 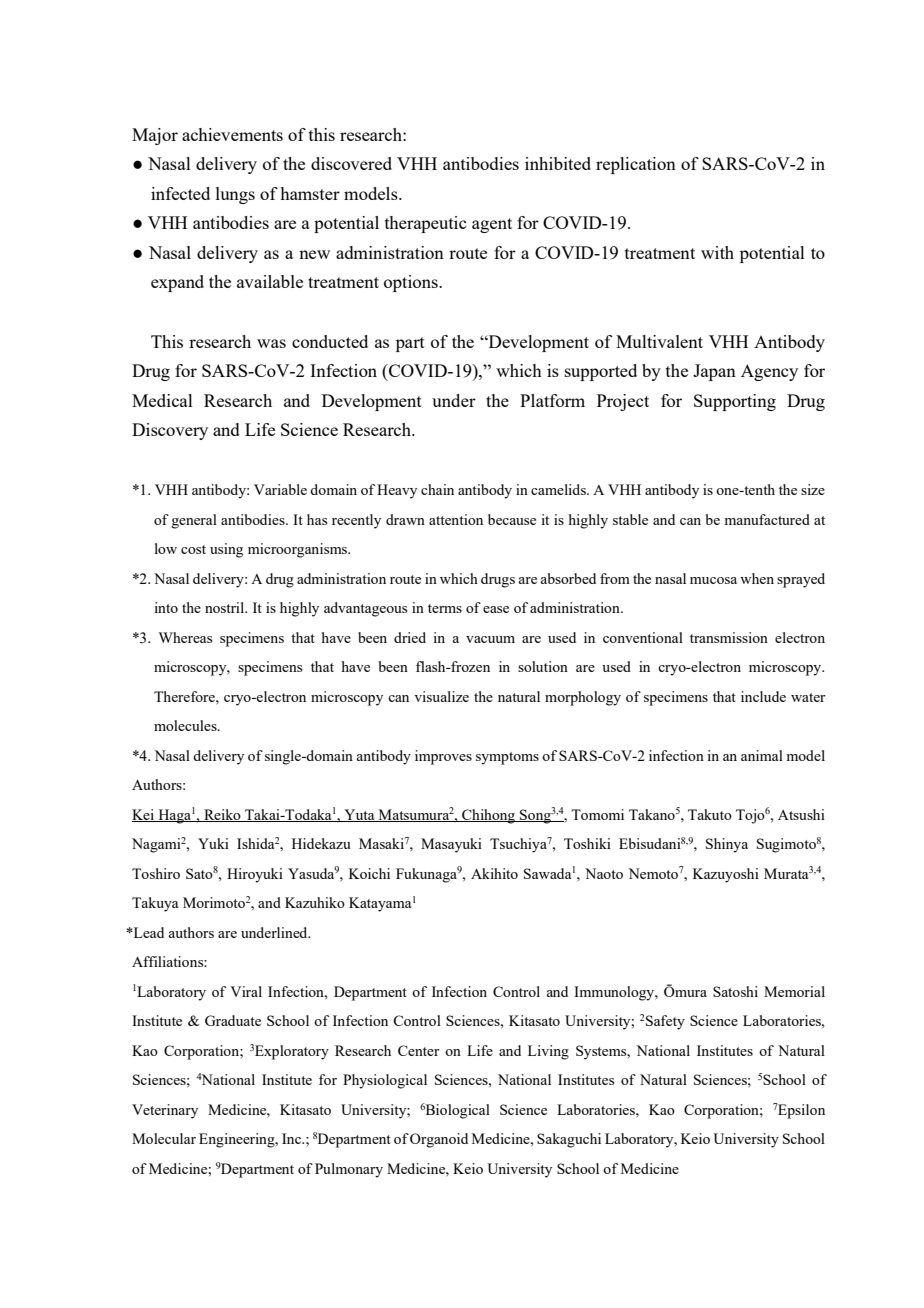 What do you see at coordinates (552, 400) in the screenshot?
I see `Platform` at bounding box center [552, 400].
